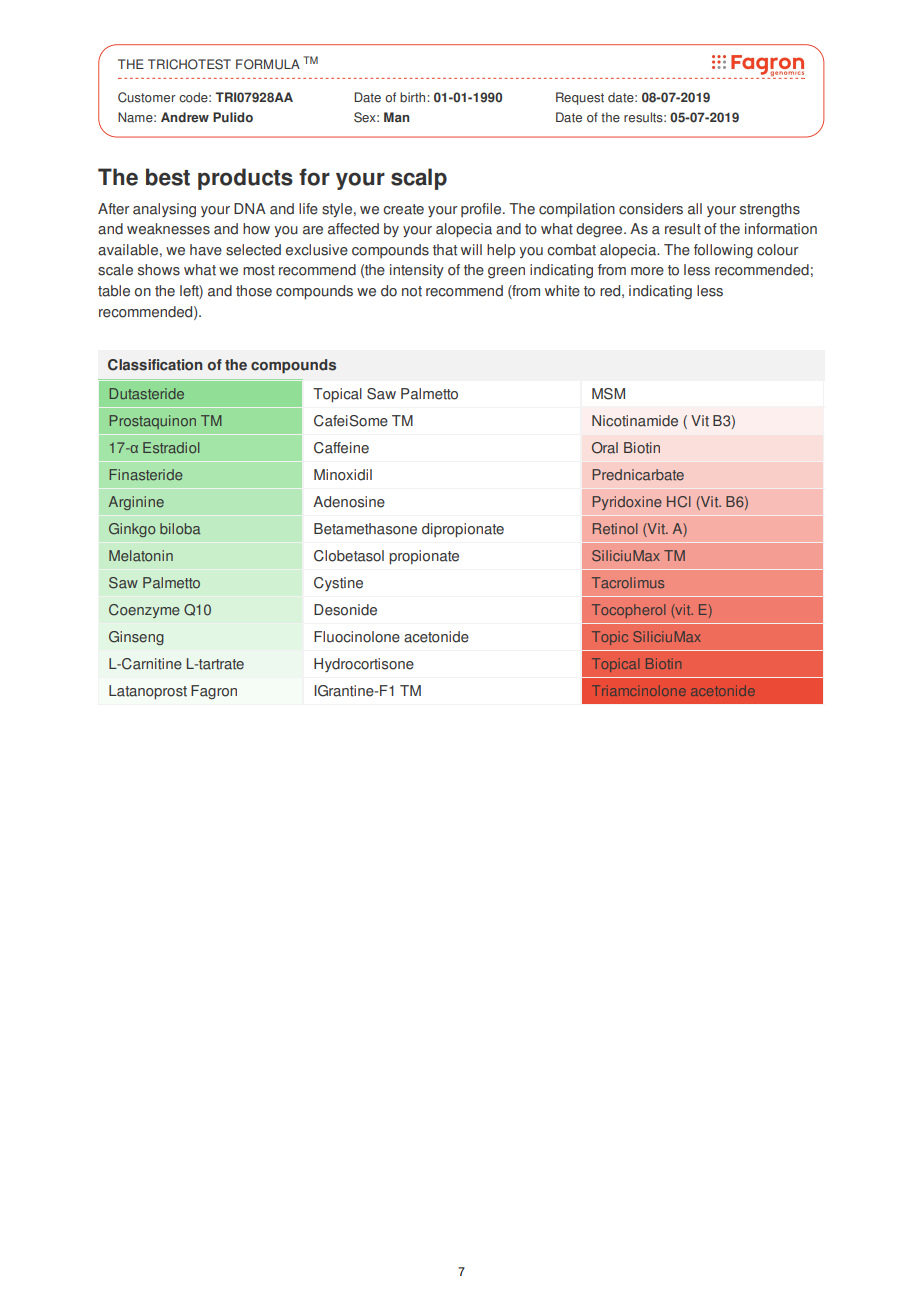 This screenshot has width=924, height=1308. What do you see at coordinates (364, 665) in the screenshot?
I see `Hydrocortisone` at bounding box center [364, 665].
